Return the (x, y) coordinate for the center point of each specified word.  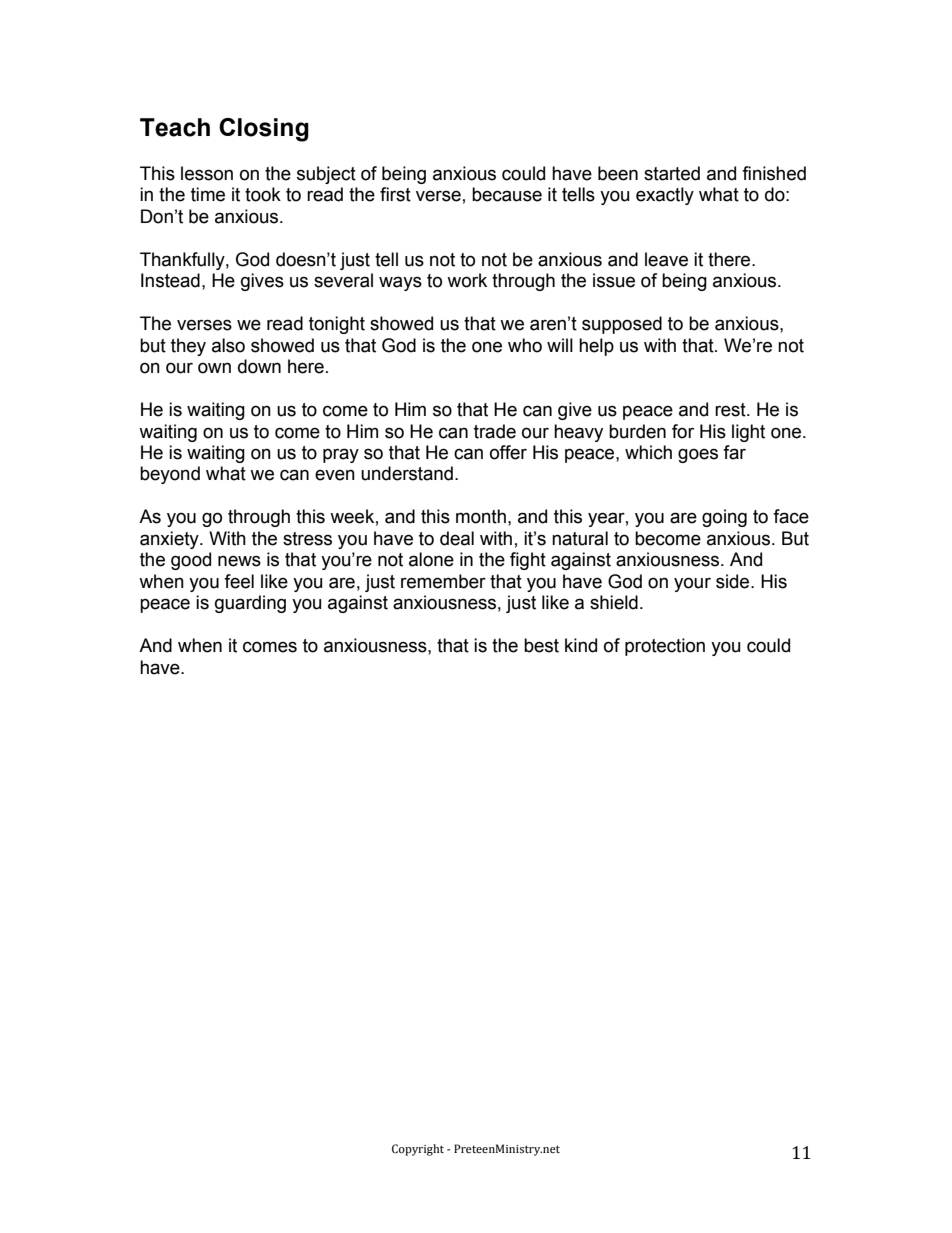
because (507, 194)
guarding (250, 604)
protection (665, 647)
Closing (264, 130)
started (672, 173)
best (541, 645)
